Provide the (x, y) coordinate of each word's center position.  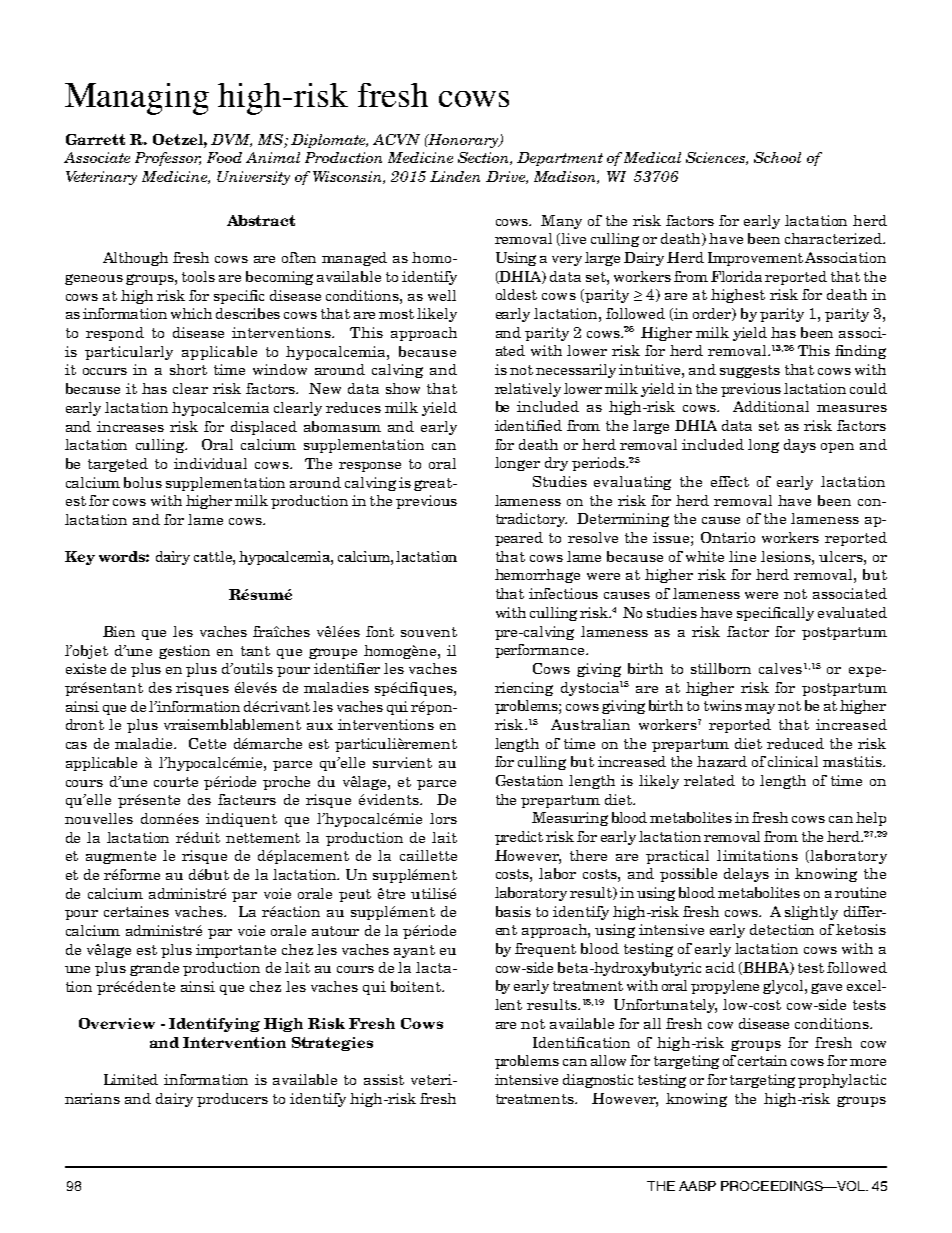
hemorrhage (537, 576)
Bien (119, 631)
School (777, 157)
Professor (168, 159)
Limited (131, 1079)
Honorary (464, 141)
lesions (787, 556)
